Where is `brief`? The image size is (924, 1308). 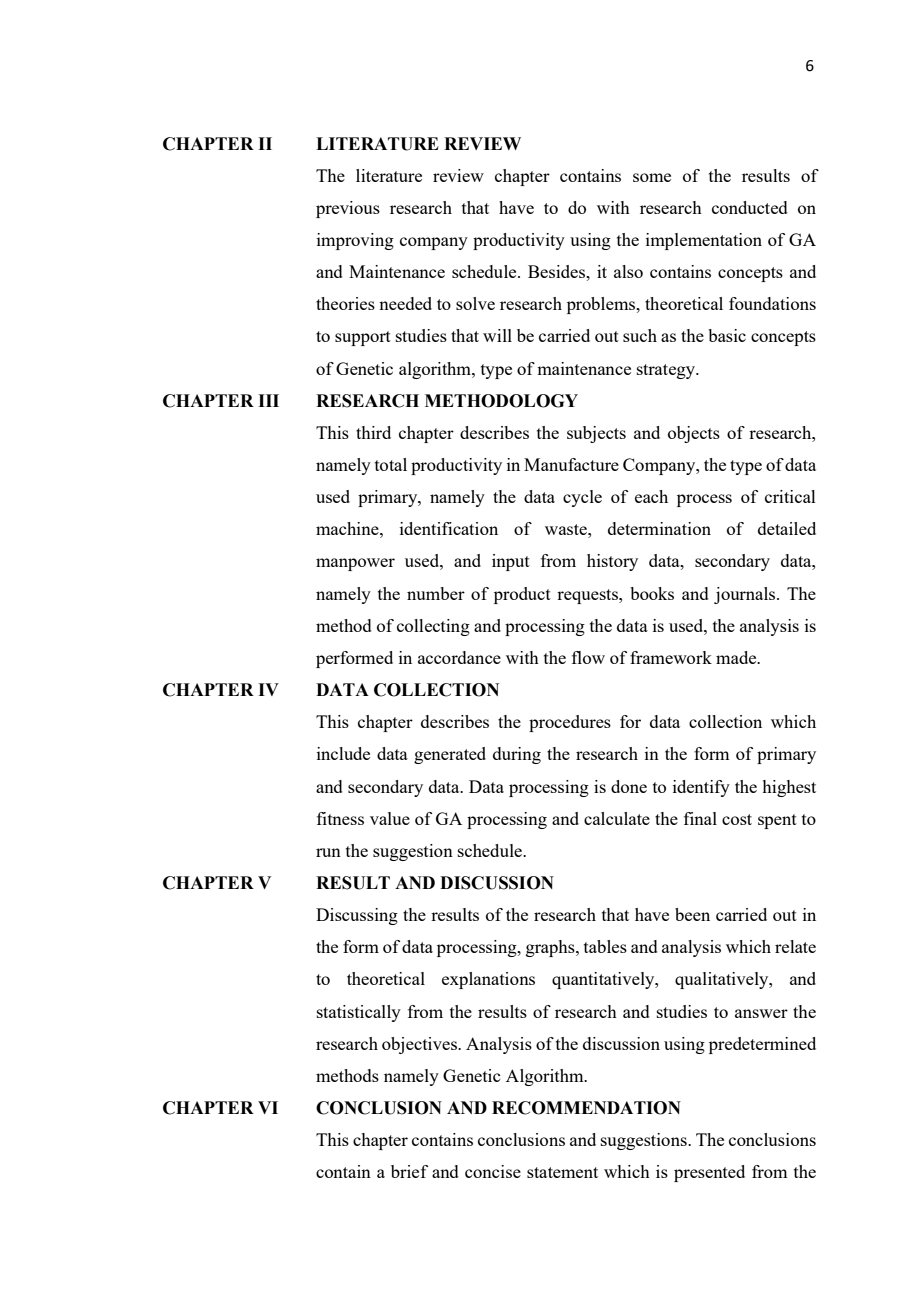
brief is located at coordinates (409, 1171).
